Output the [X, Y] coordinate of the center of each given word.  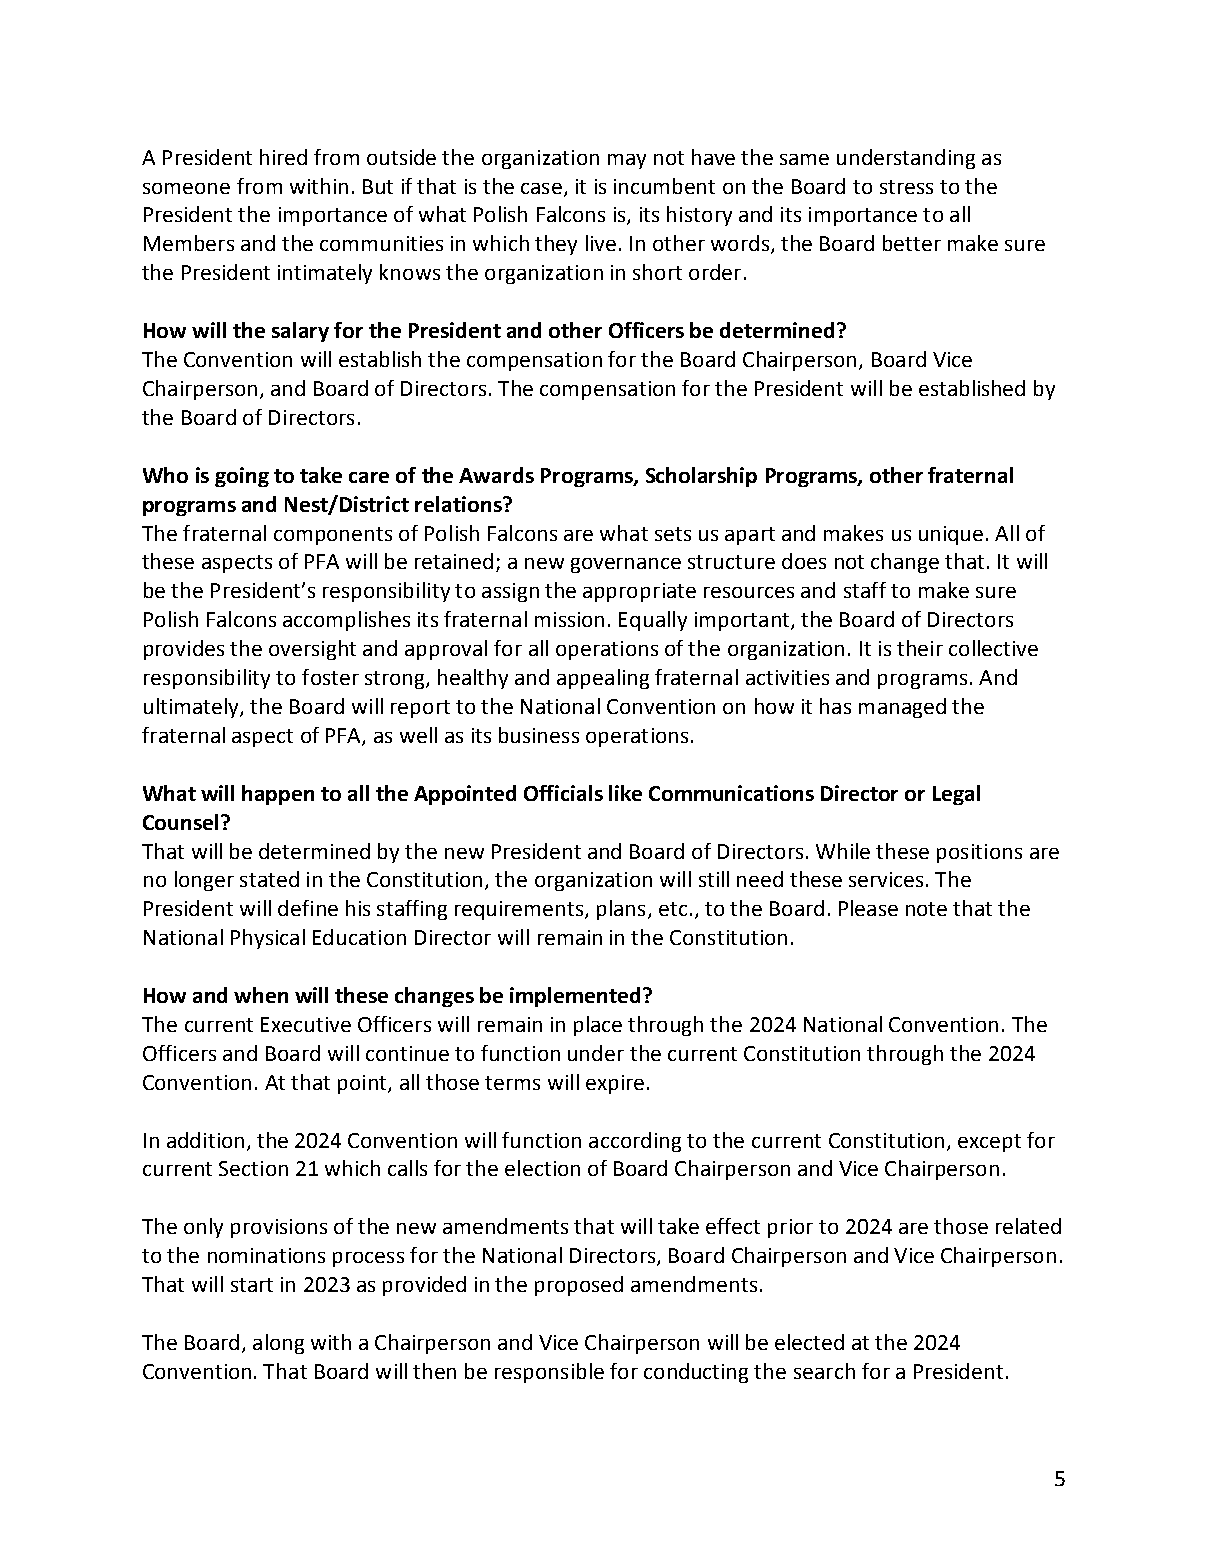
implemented [575, 997]
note [926, 909]
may [627, 161]
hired [283, 157]
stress [906, 187]
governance [626, 565]
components [333, 536]
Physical [268, 939]
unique [951, 535]
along [278, 1344]
